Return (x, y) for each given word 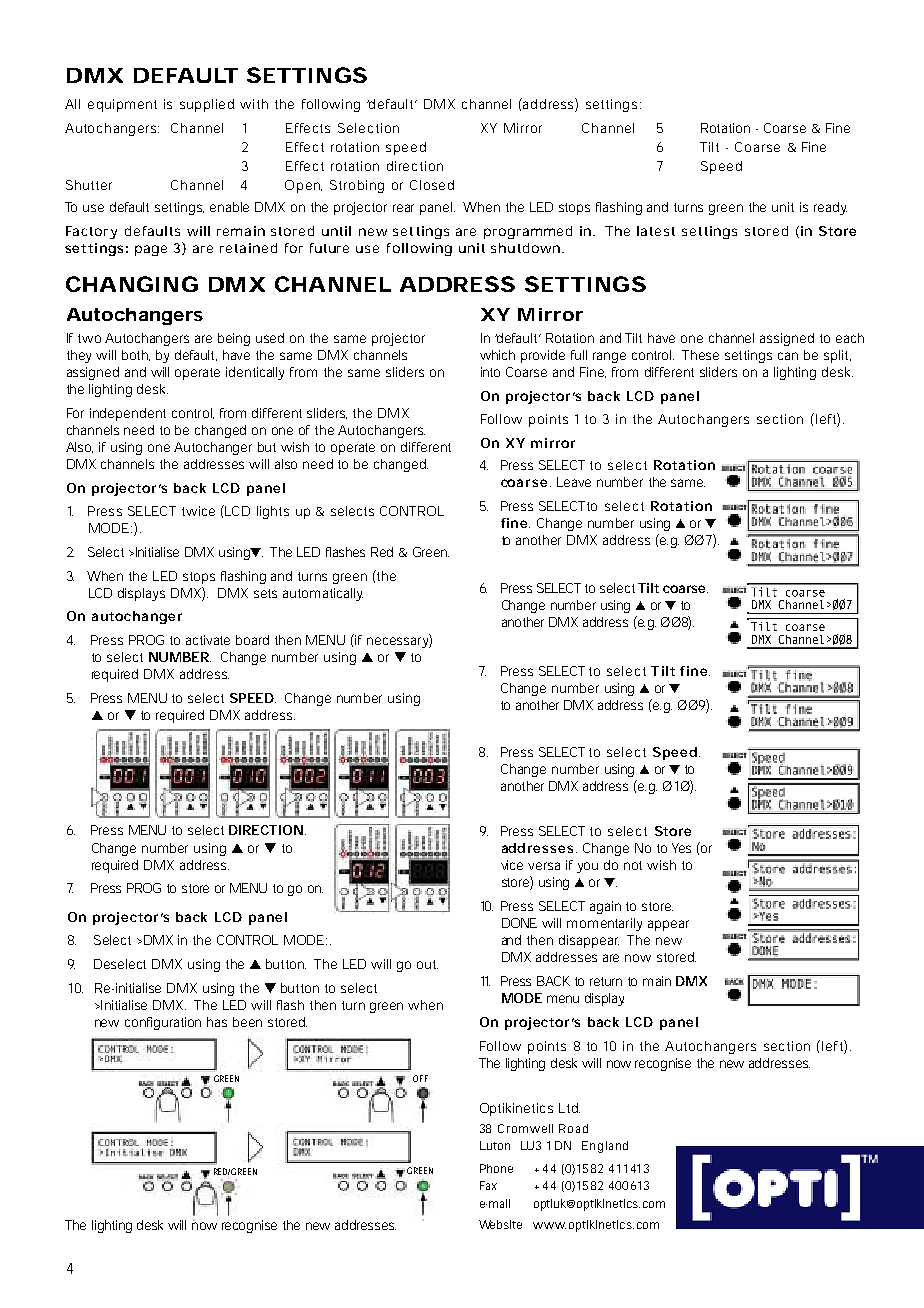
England (605, 1147)
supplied (207, 105)
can (788, 356)
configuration (163, 1023)
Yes (681, 848)
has (217, 1022)
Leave (574, 482)
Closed (432, 185)
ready (830, 208)
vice (512, 865)
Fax (488, 1185)
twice (198, 511)
